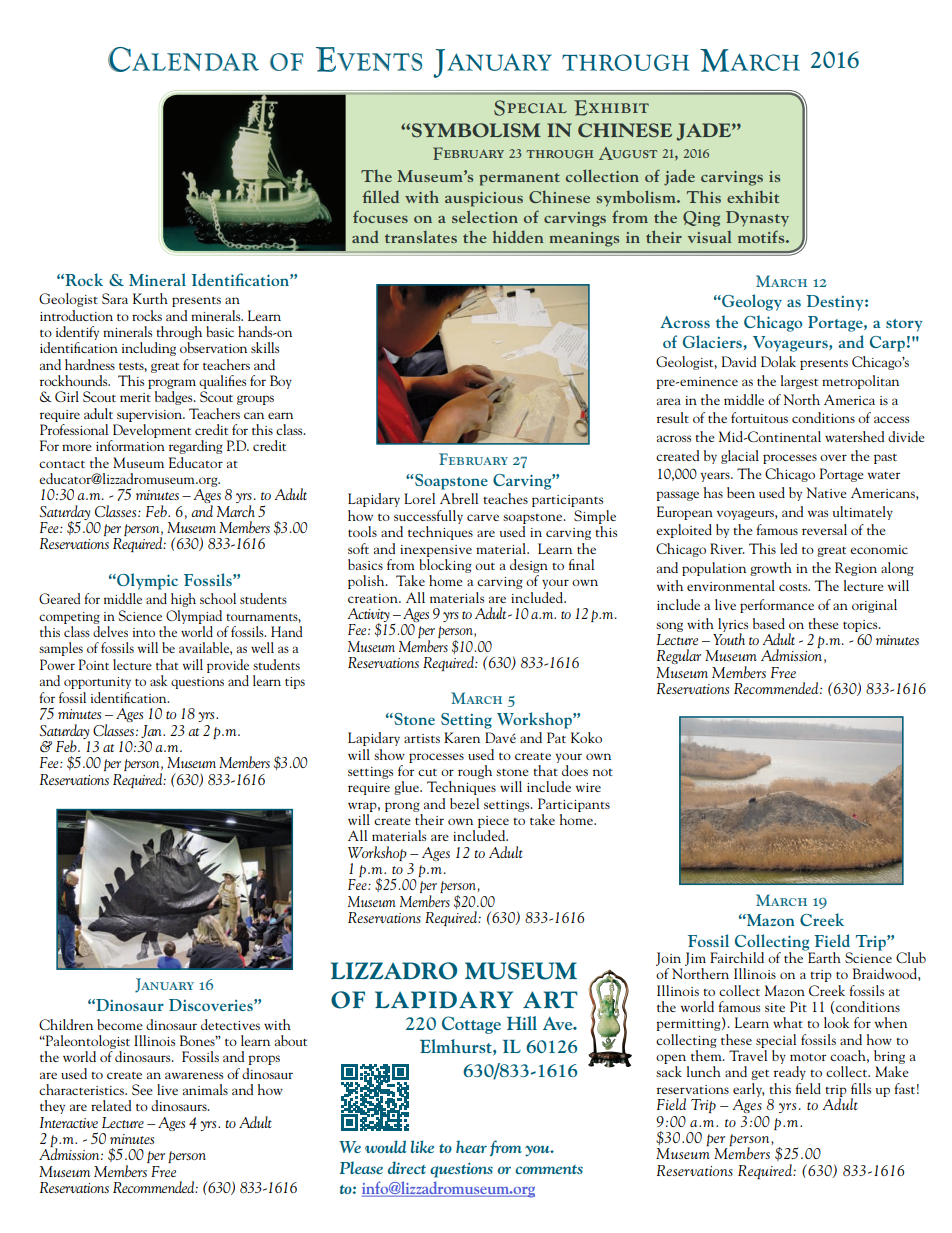 The height and width of the image is (1233, 952). Describe the element at coordinates (462, 737) in the image. I see `Karen` at that location.
